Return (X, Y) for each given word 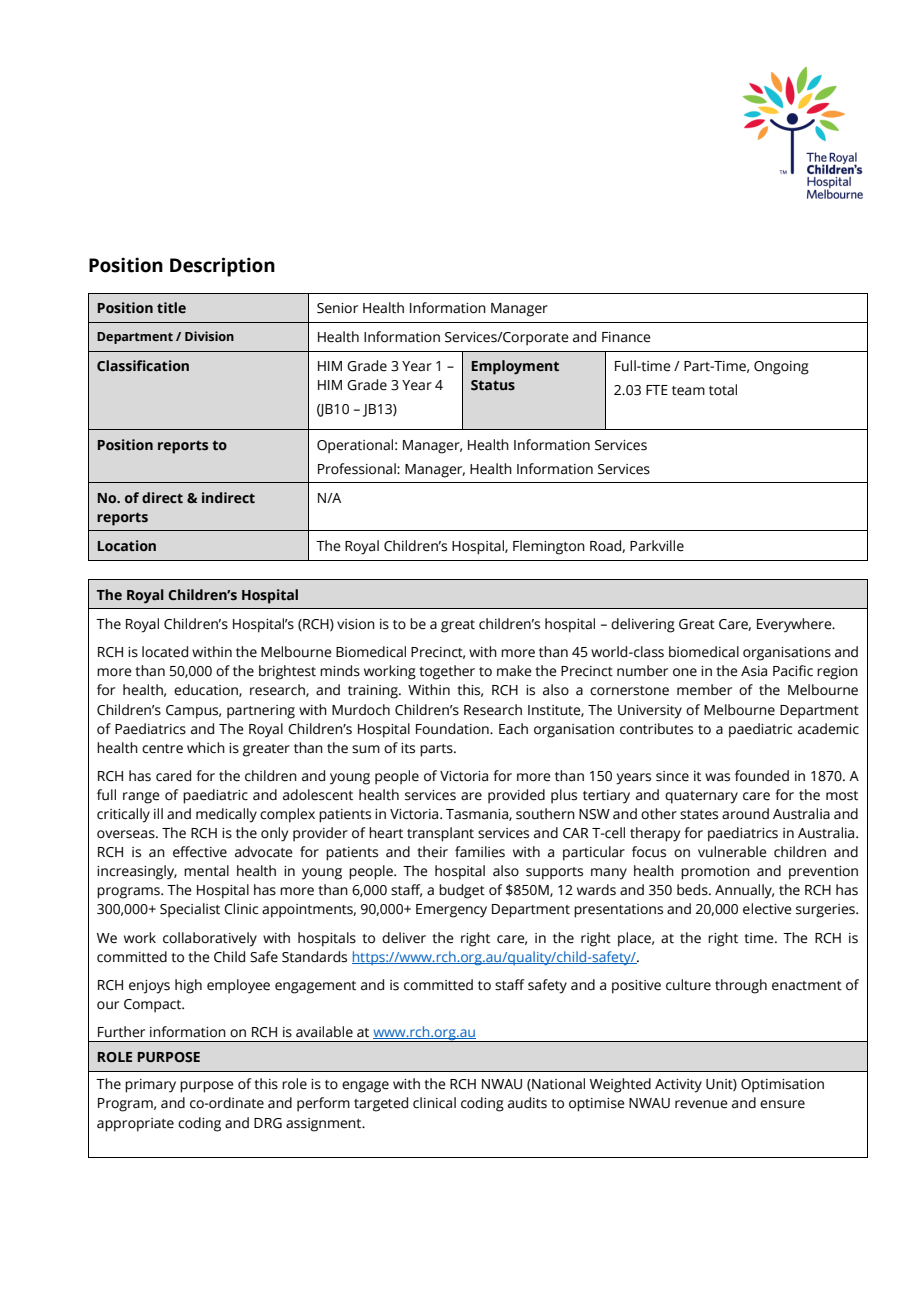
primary (150, 1086)
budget (462, 891)
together (447, 672)
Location (127, 546)
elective (767, 909)
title (171, 308)
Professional (358, 469)
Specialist (190, 910)
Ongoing (781, 368)
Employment (515, 367)
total (723, 390)
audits (527, 1103)
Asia (754, 671)
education (207, 690)
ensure (782, 1104)
